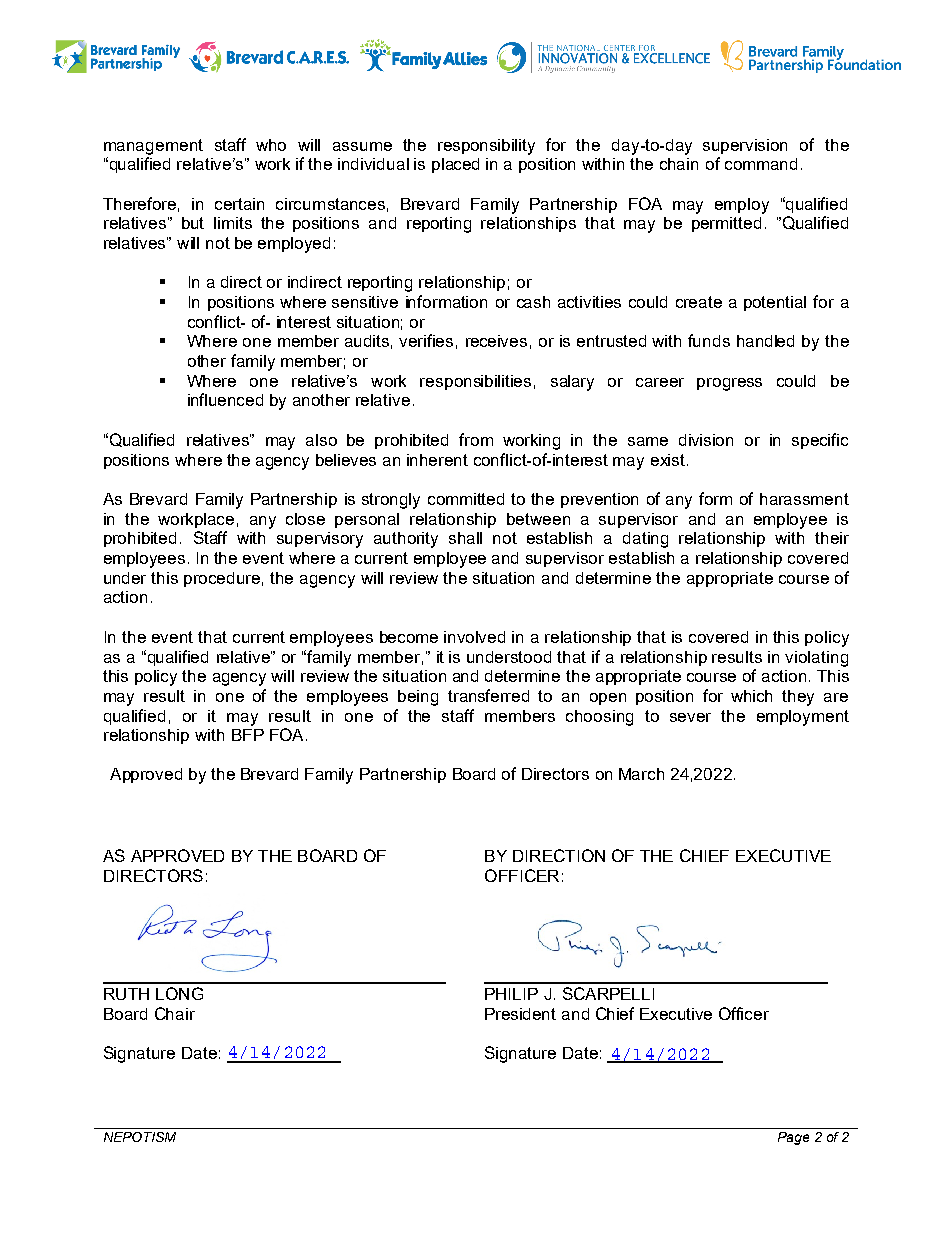 The height and width of the image is (1233, 952). Describe the element at coordinates (761, 164) in the image. I see `command` at that location.
